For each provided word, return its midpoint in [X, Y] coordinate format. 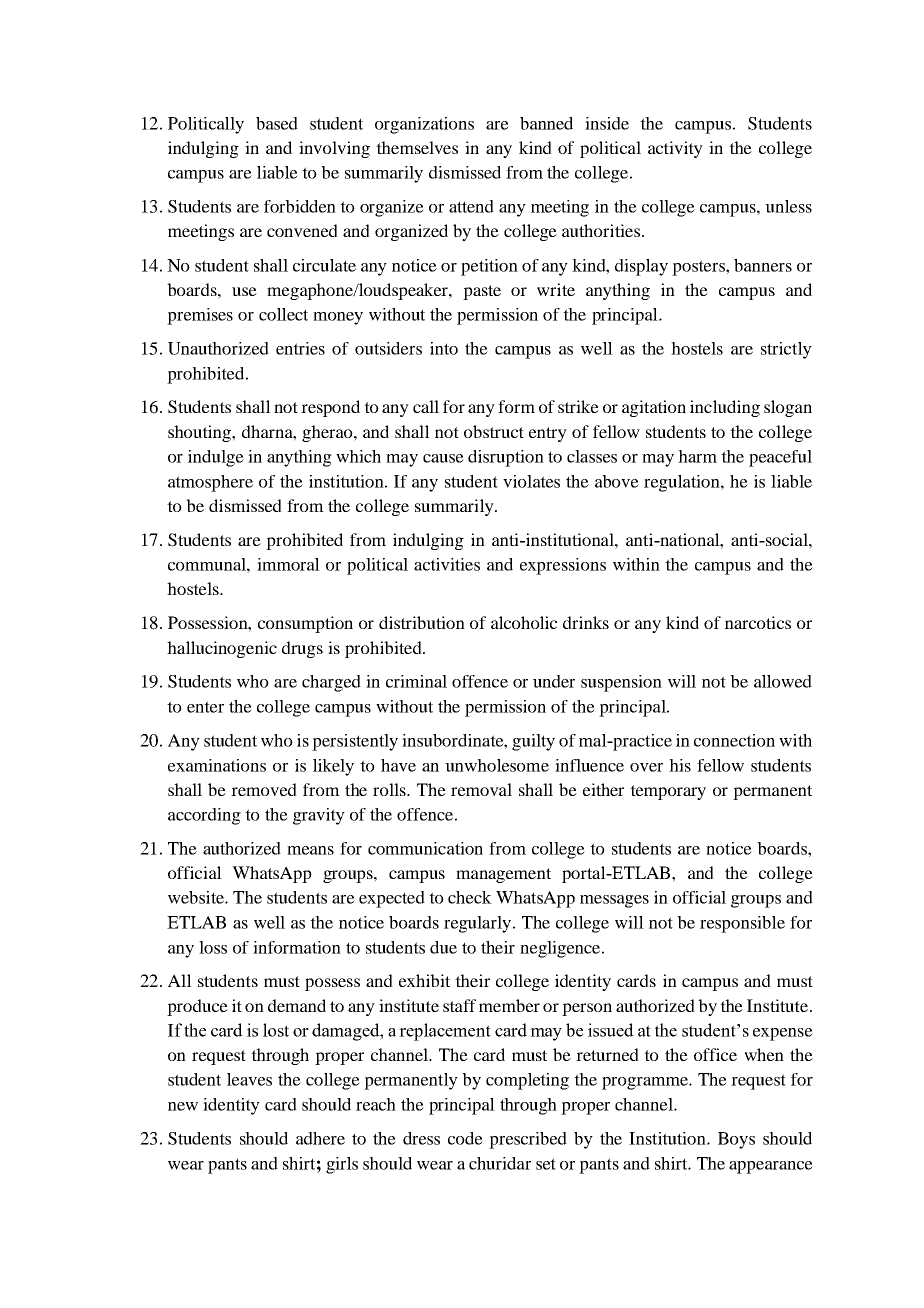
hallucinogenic [222, 649]
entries [300, 348]
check [470, 897]
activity [675, 149]
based [277, 123]
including [725, 408]
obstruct [494, 431]
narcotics [758, 622]
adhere [320, 1138]
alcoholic [524, 622]
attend [471, 206]
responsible [742, 924]
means [310, 850]
